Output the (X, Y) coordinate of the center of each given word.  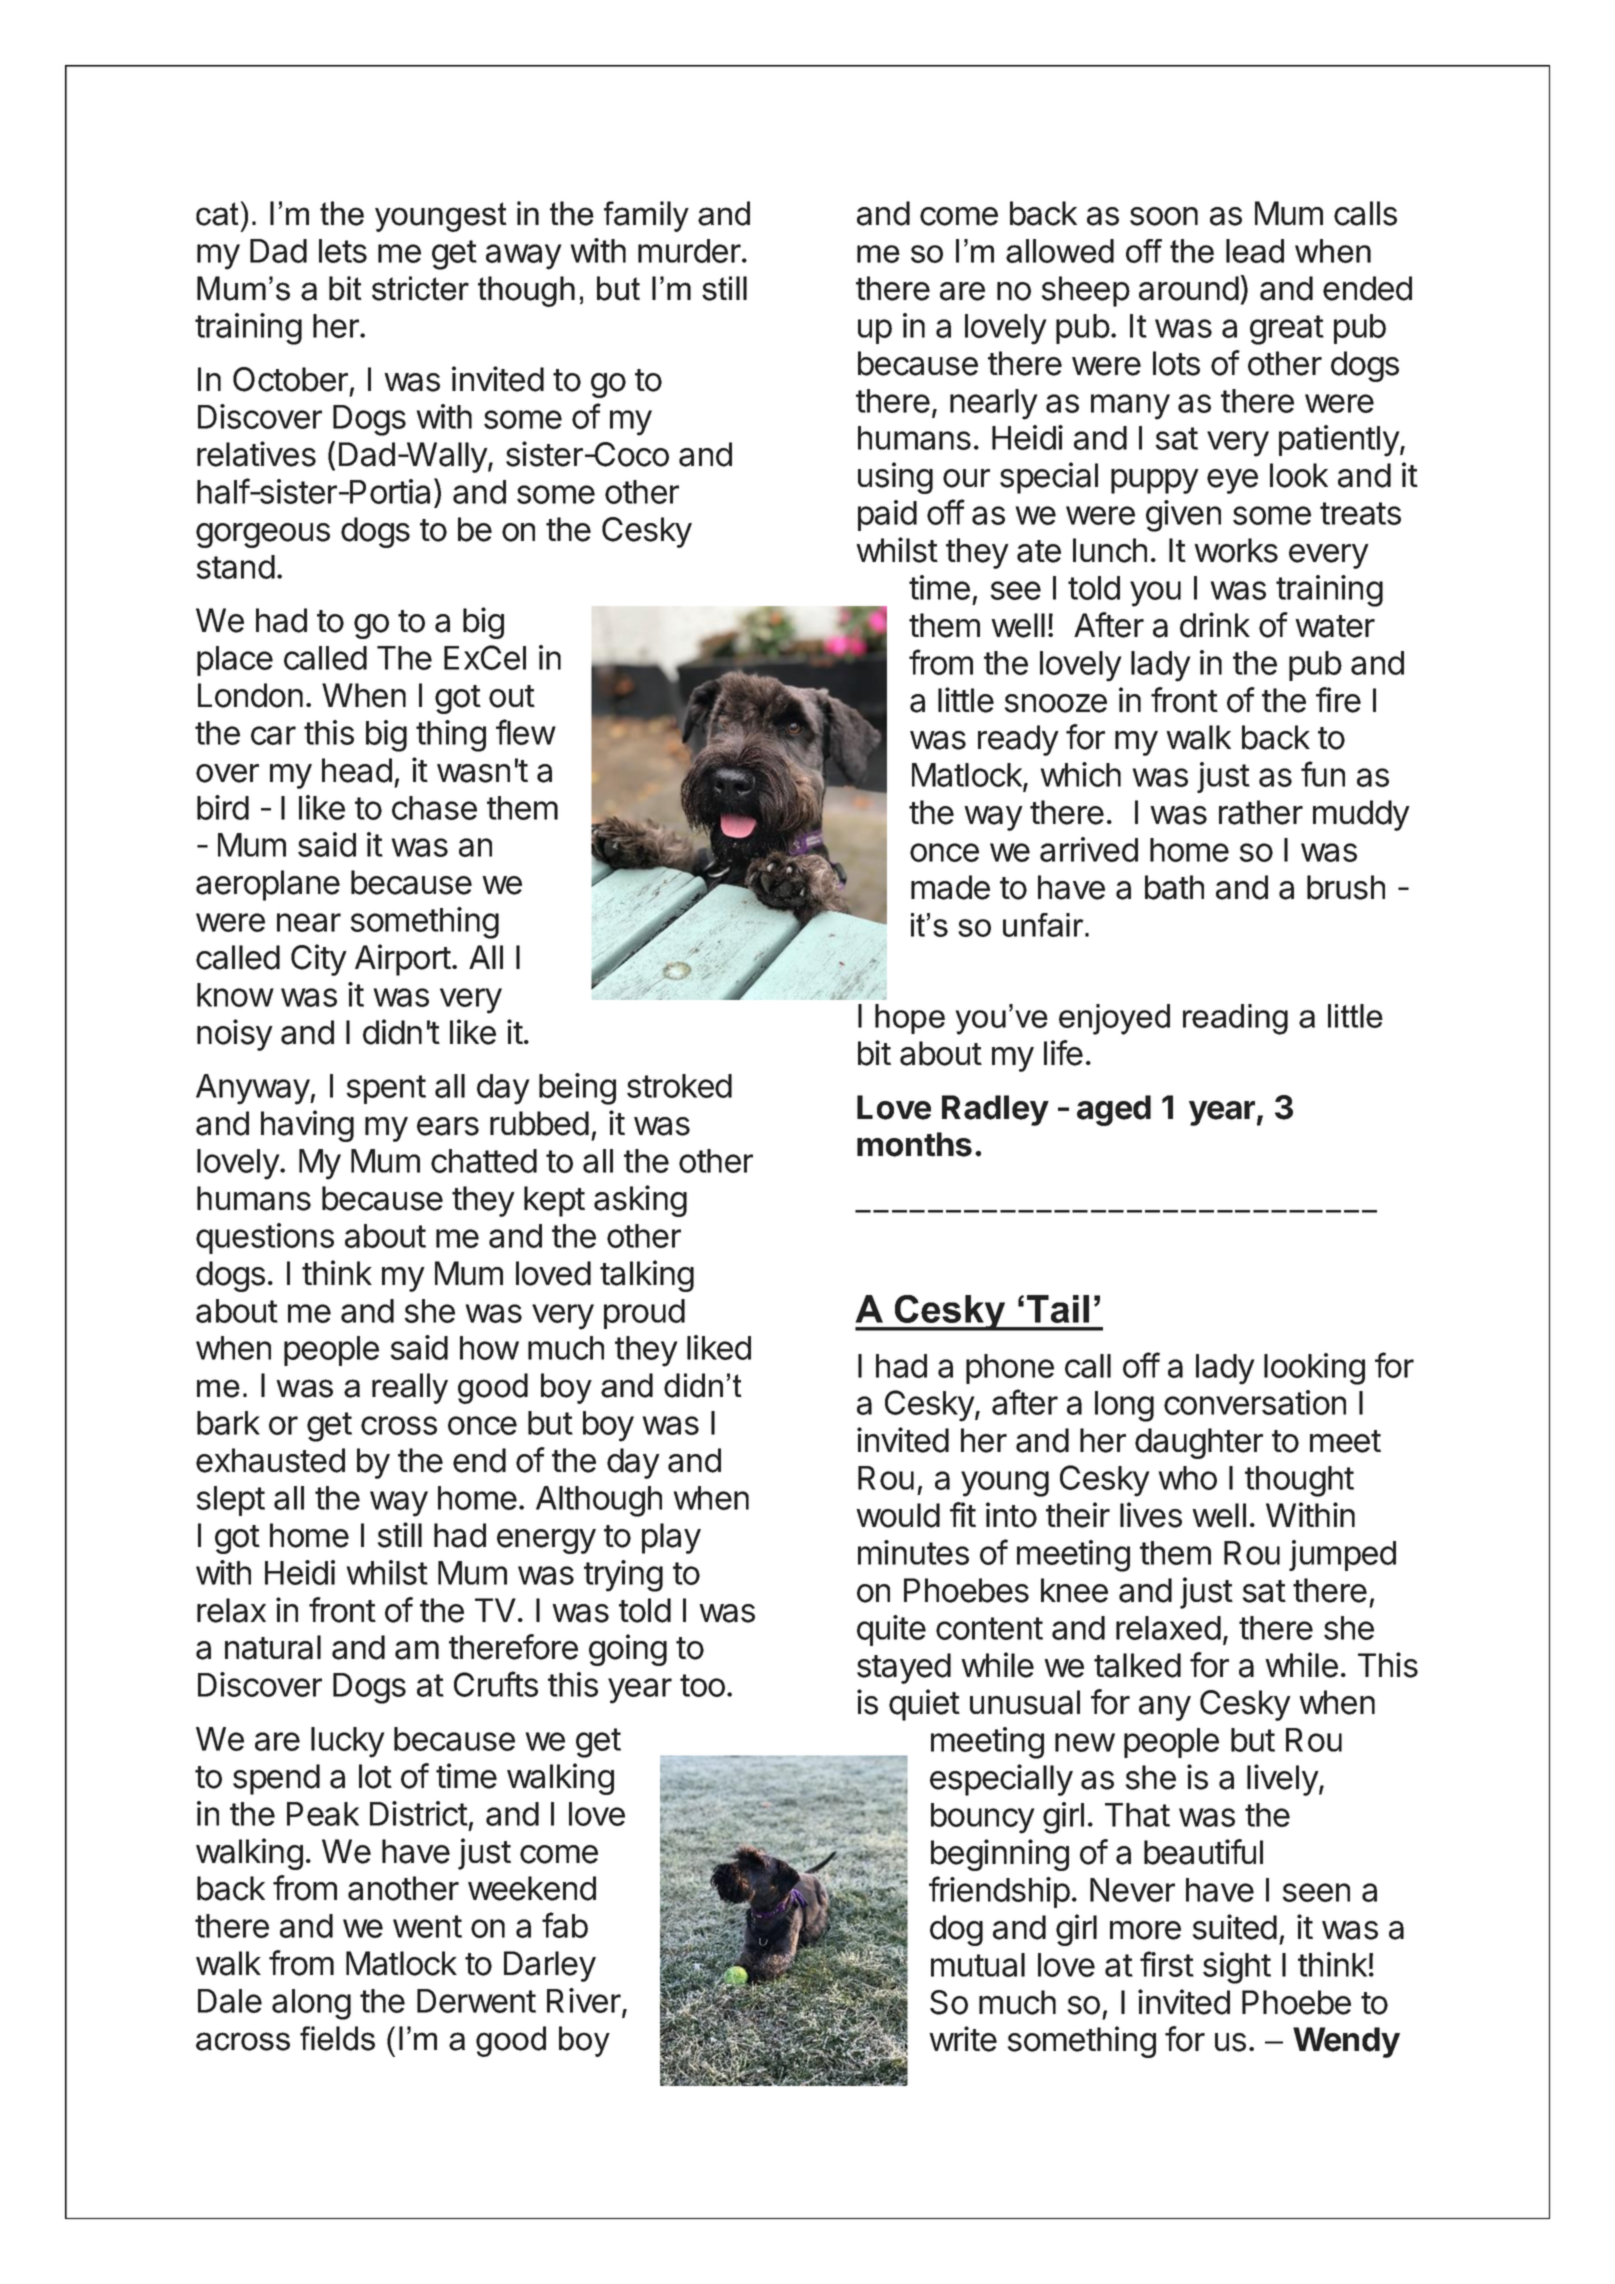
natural (273, 1647)
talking (647, 1276)
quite (891, 1630)
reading (1235, 1019)
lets (343, 251)
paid (887, 515)
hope (910, 1019)
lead (1255, 251)
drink (1215, 625)
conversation (1255, 1402)
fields (337, 2038)
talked (1137, 1665)
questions (265, 1238)
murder (689, 251)
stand (235, 567)
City (319, 960)
